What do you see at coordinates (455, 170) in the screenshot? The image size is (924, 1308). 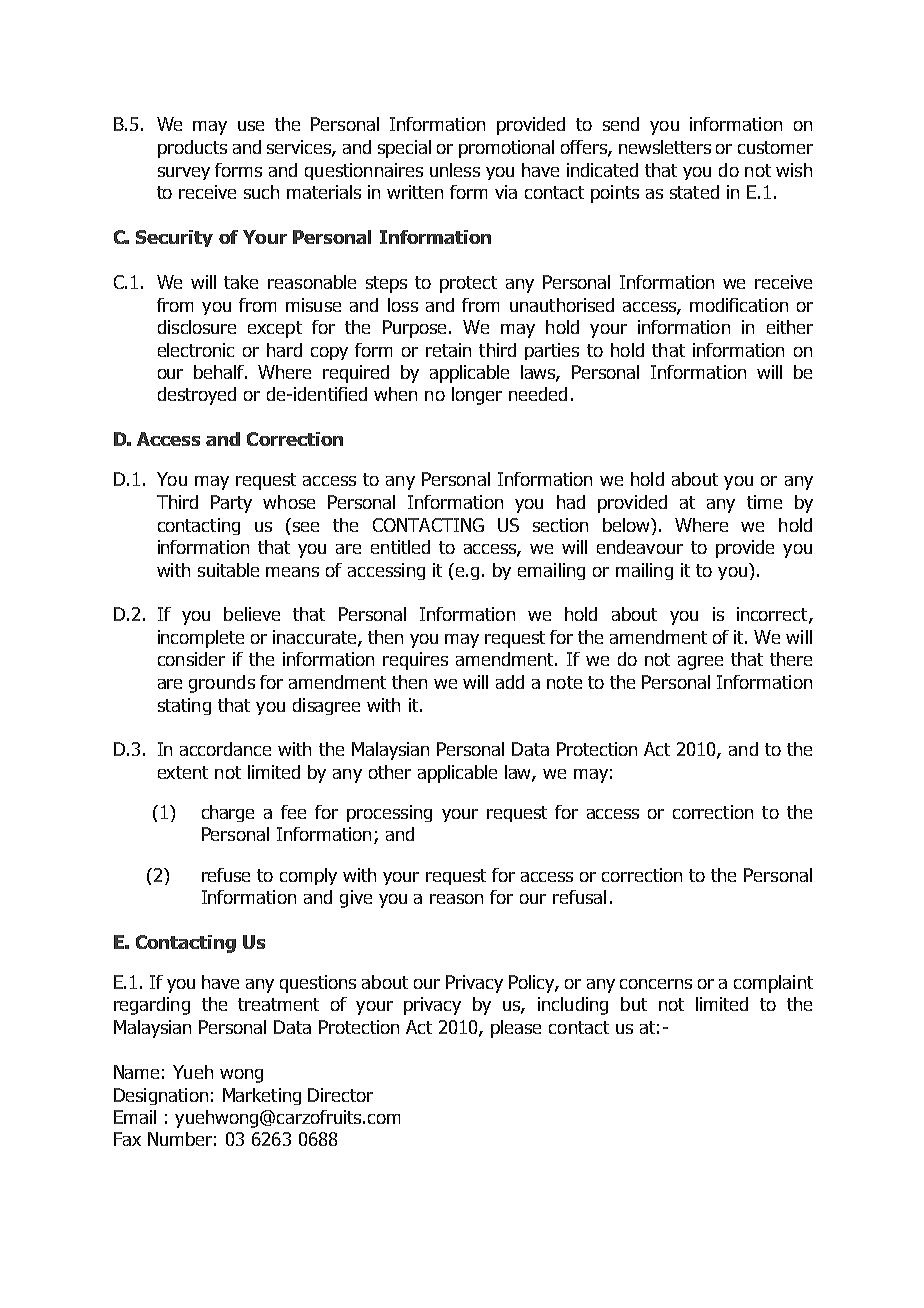 I see `unless` at bounding box center [455, 170].
